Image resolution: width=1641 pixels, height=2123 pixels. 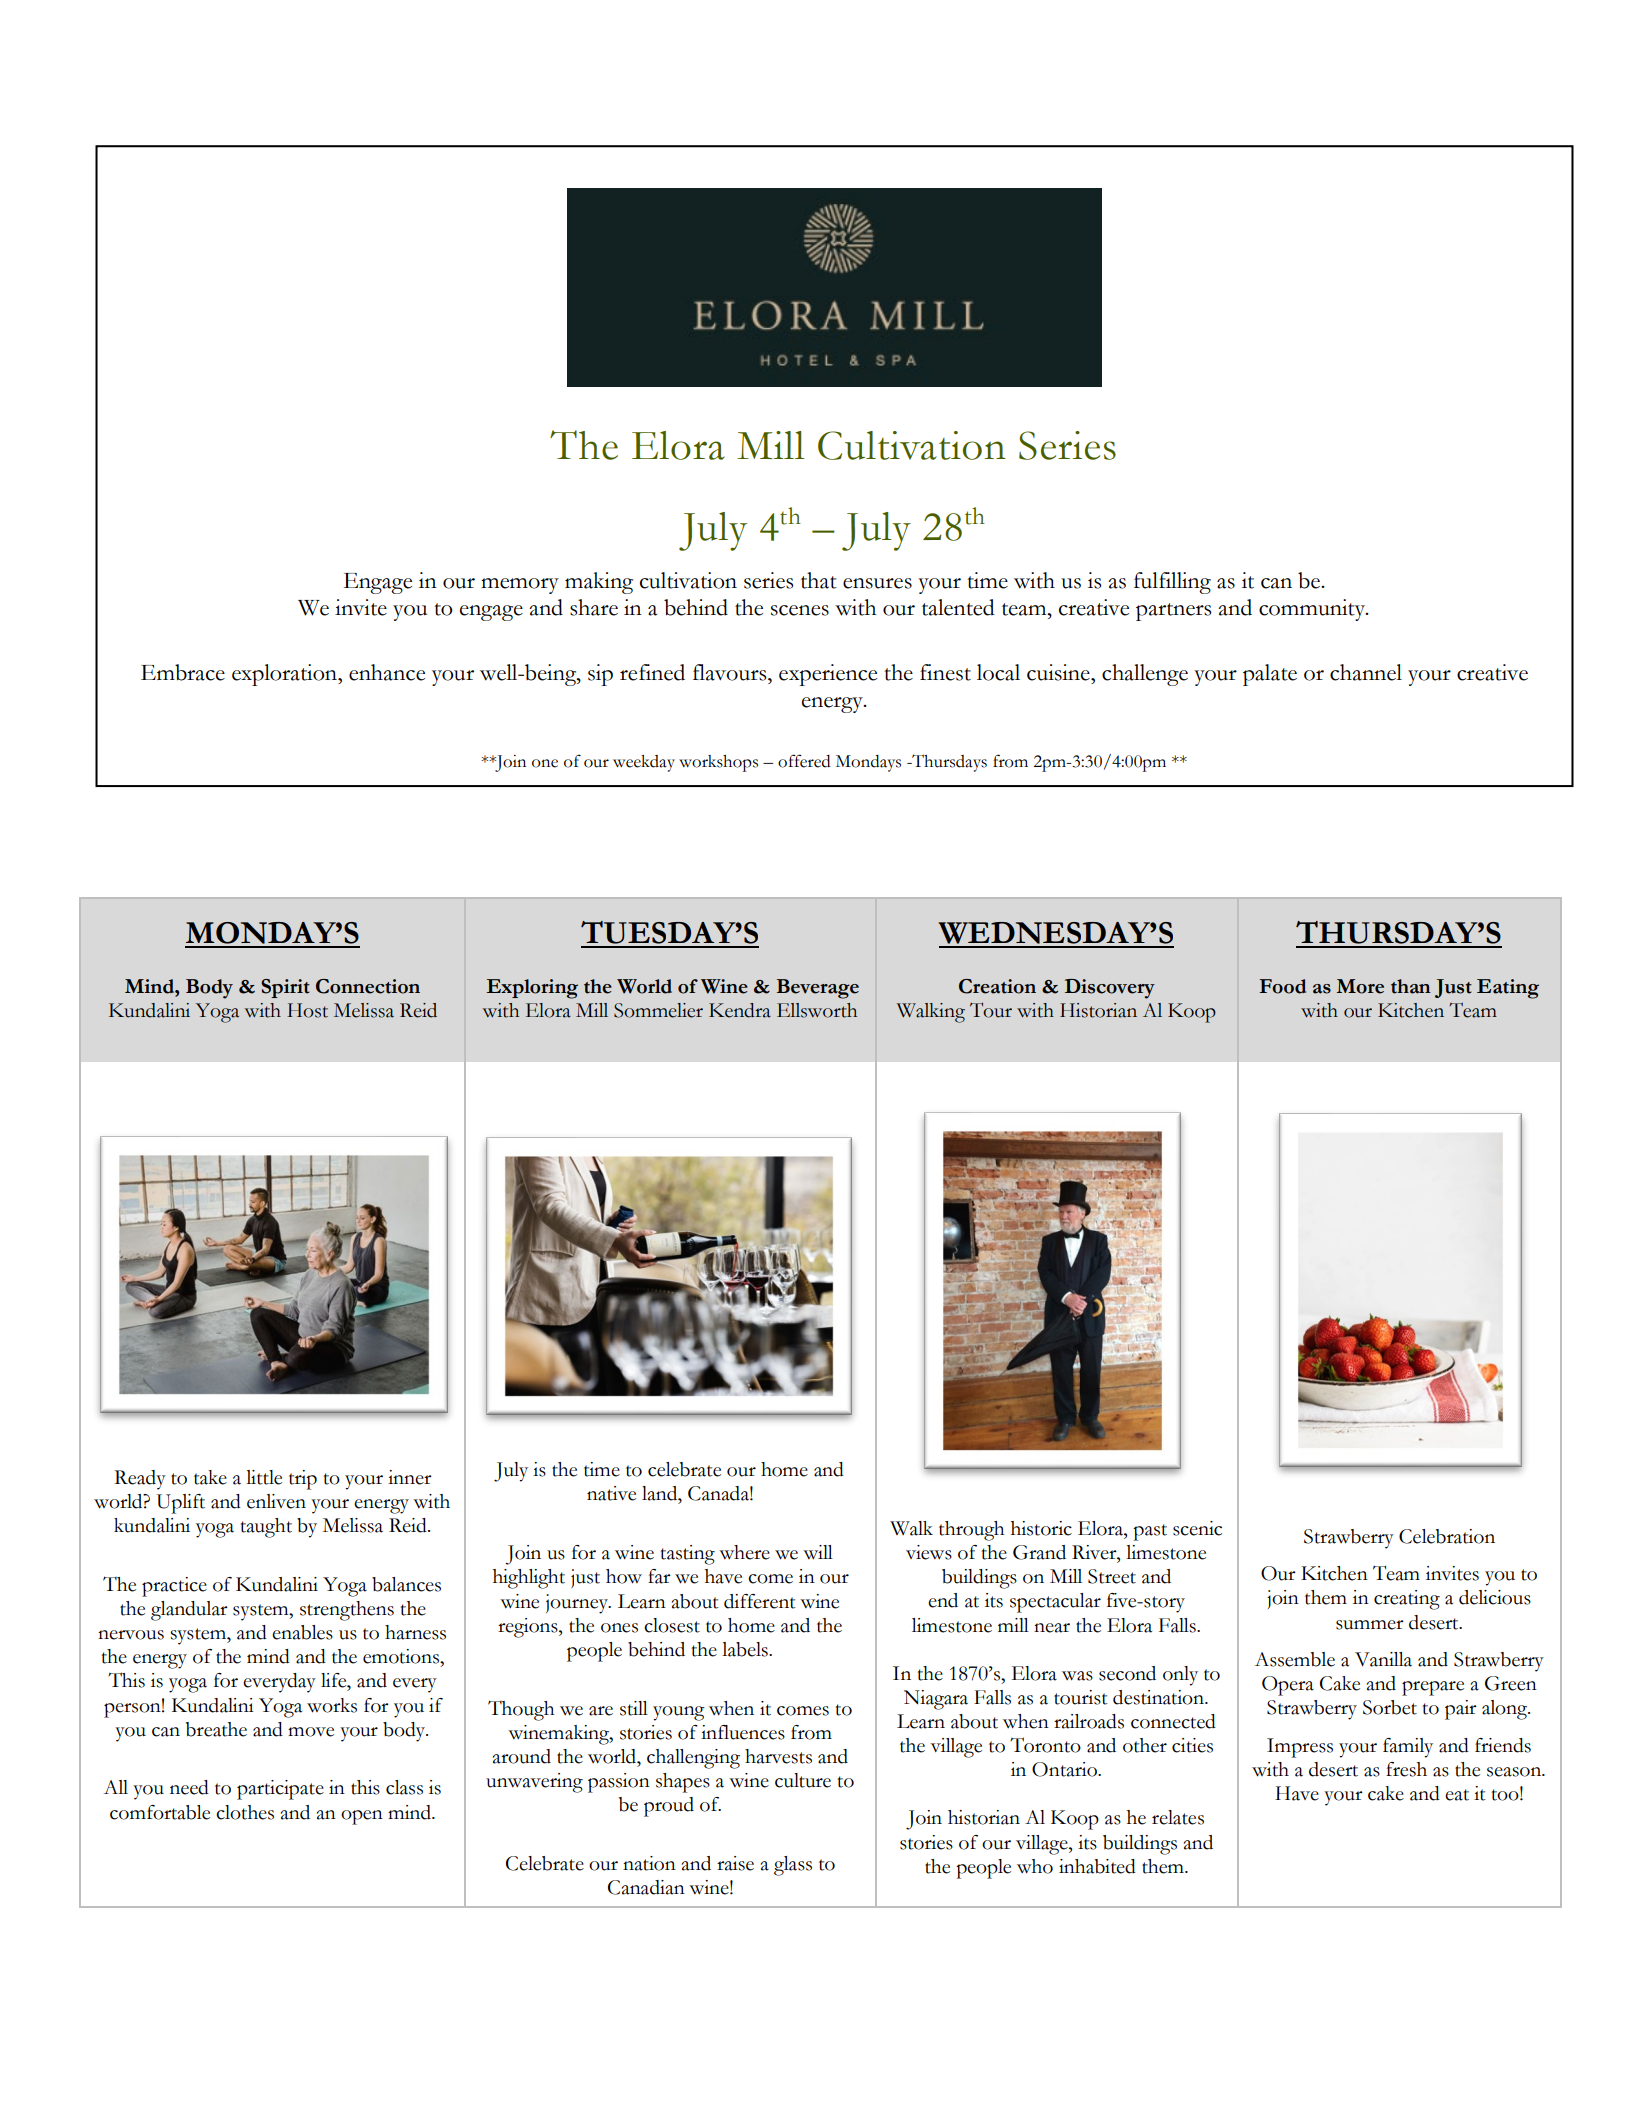 I want to click on open, so click(x=362, y=1817).
